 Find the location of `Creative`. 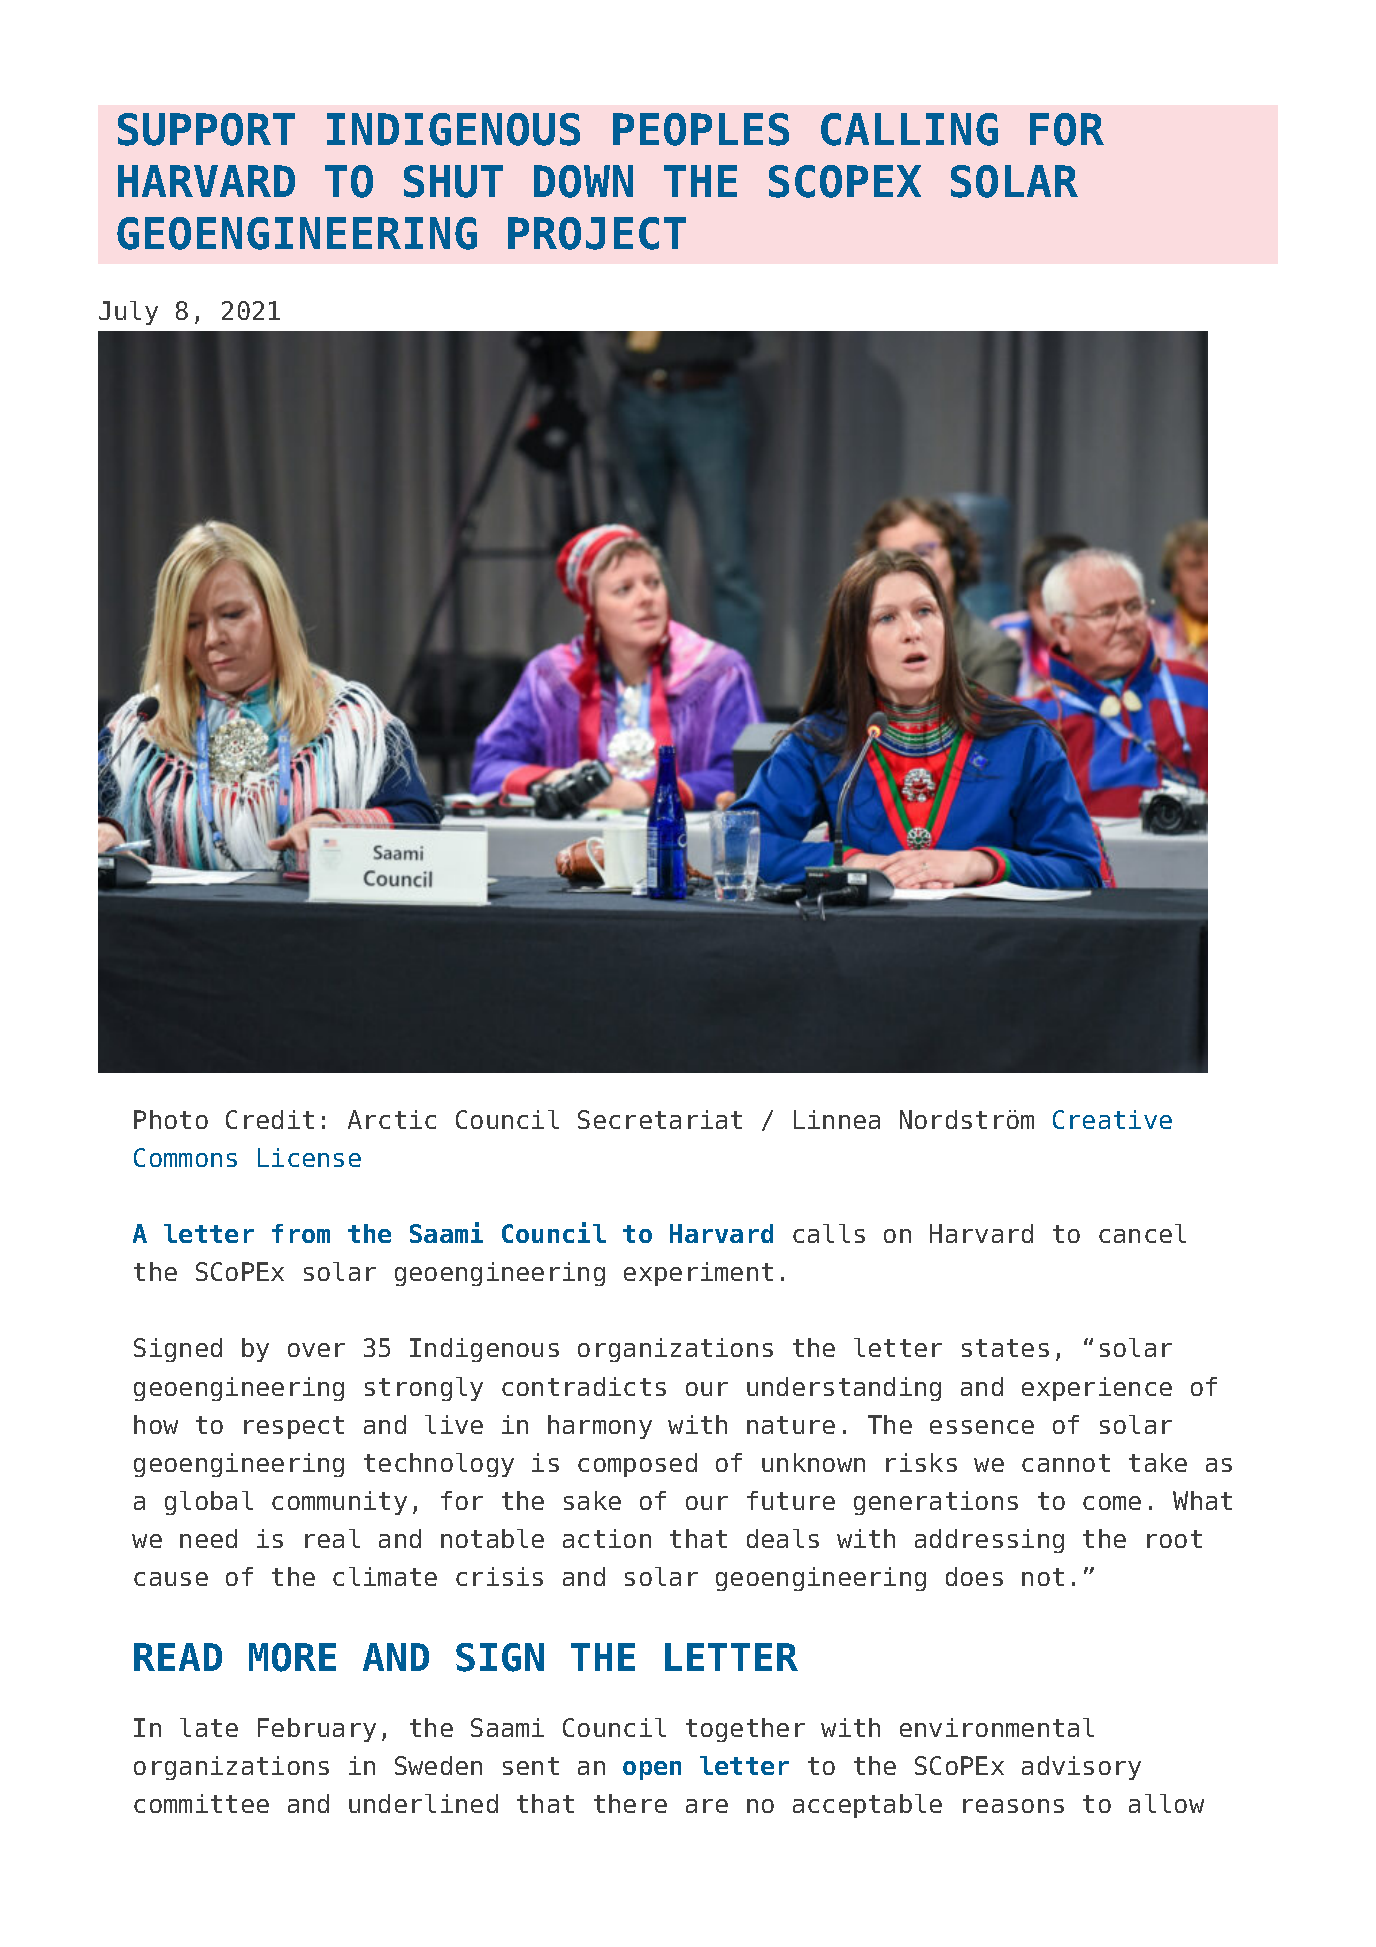

Creative is located at coordinates (1112, 1119).
